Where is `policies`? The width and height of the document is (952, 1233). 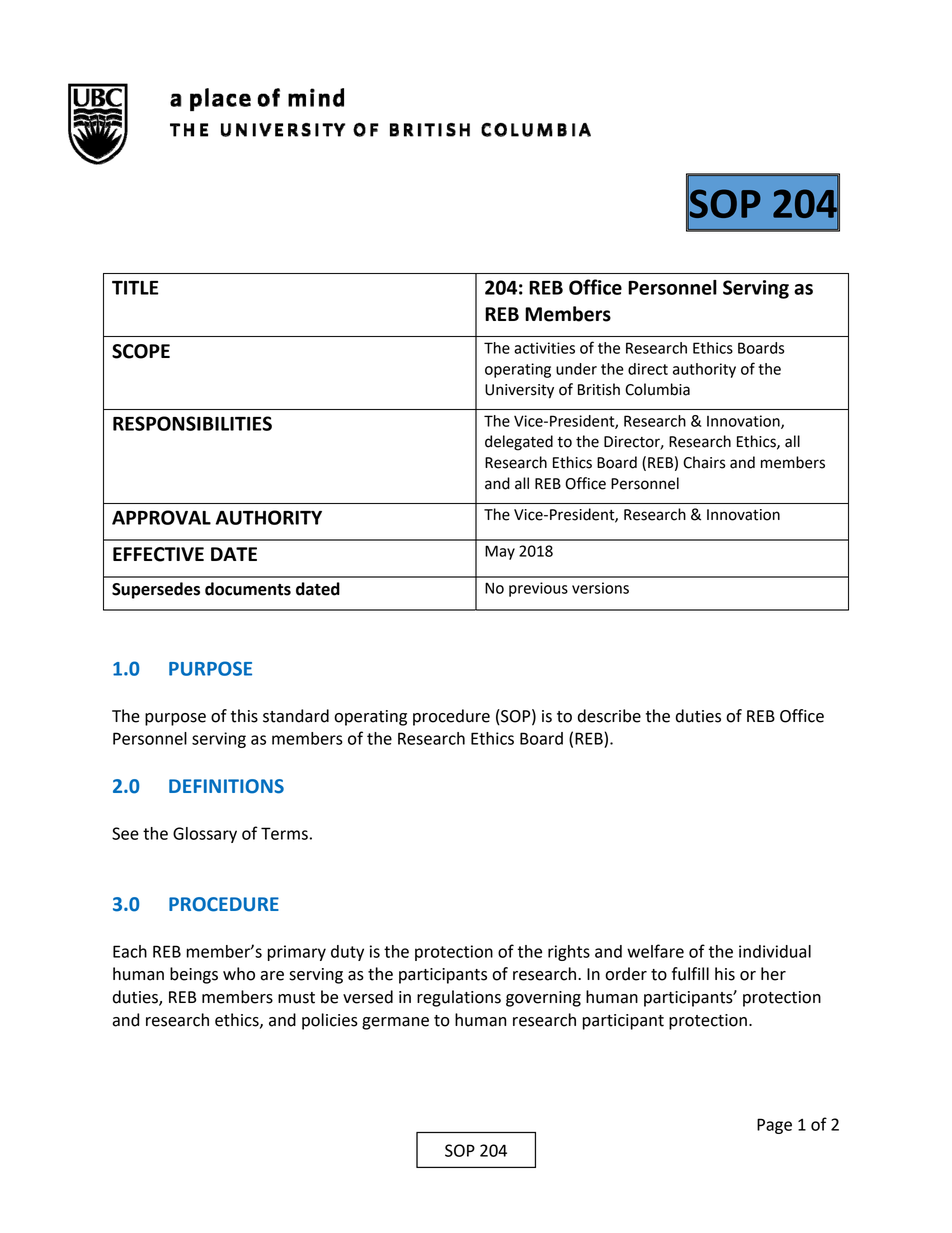
policies is located at coordinates (330, 1021).
